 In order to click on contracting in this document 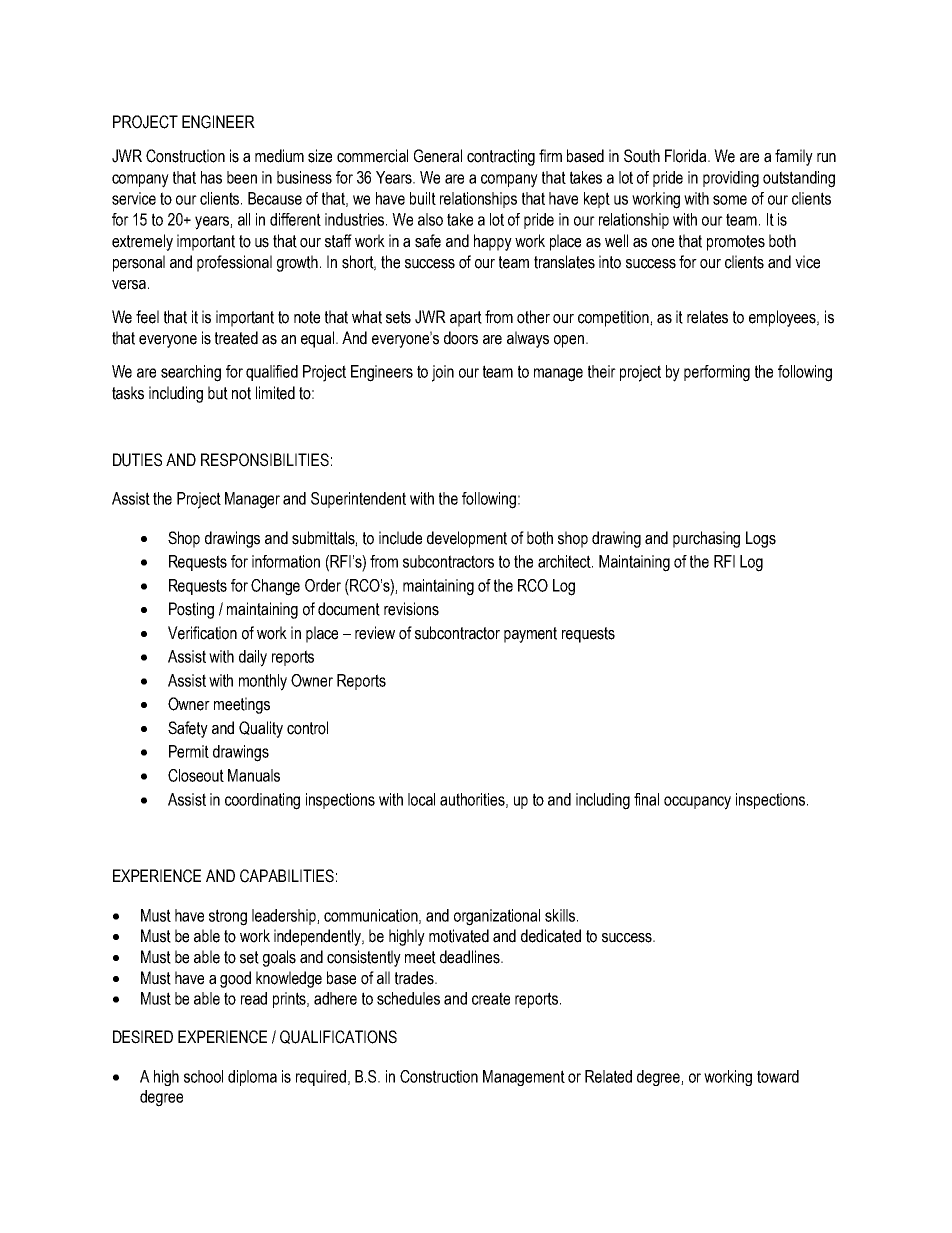, I will do `click(501, 157)`.
